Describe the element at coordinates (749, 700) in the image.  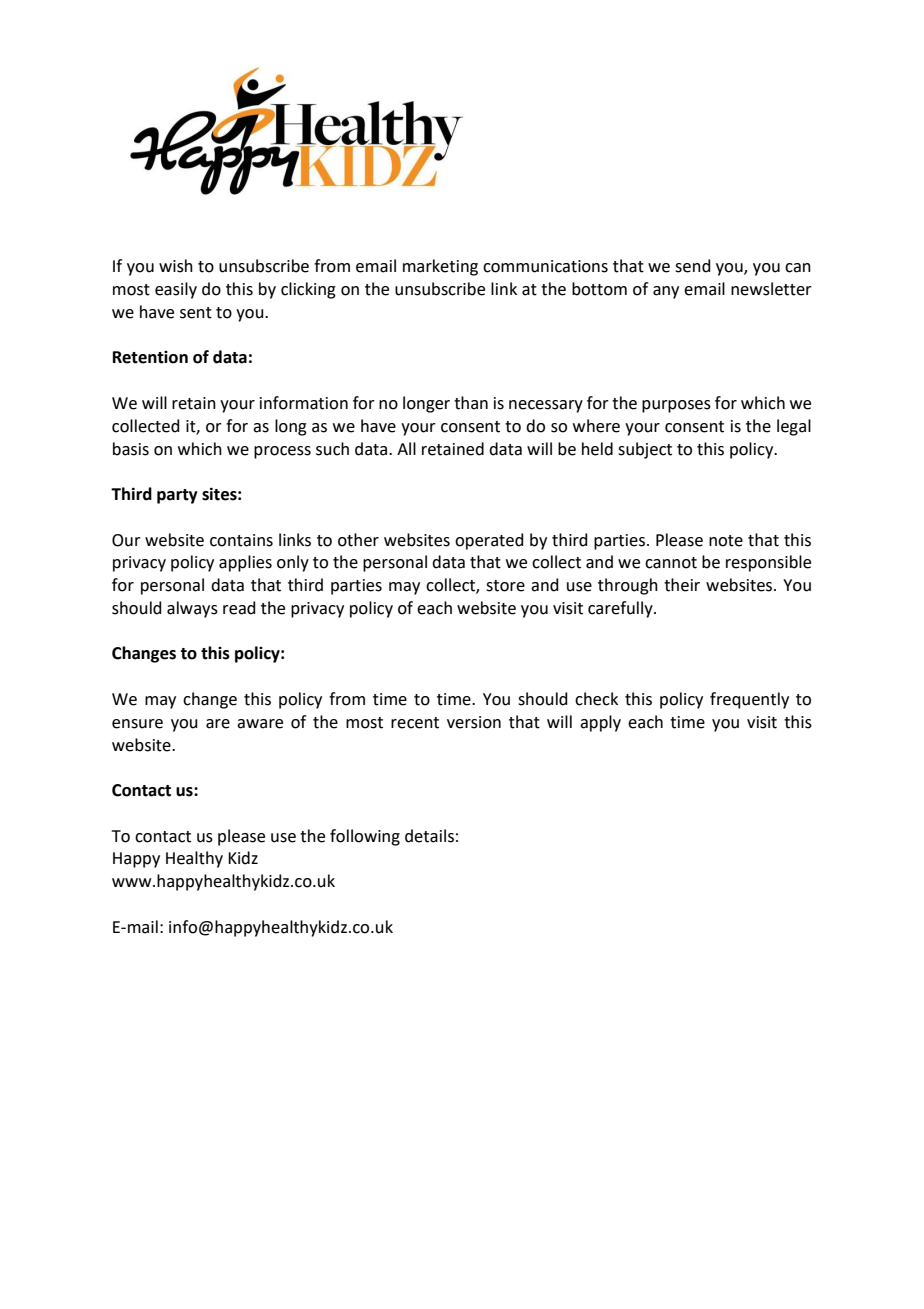
I see `frequently` at that location.
